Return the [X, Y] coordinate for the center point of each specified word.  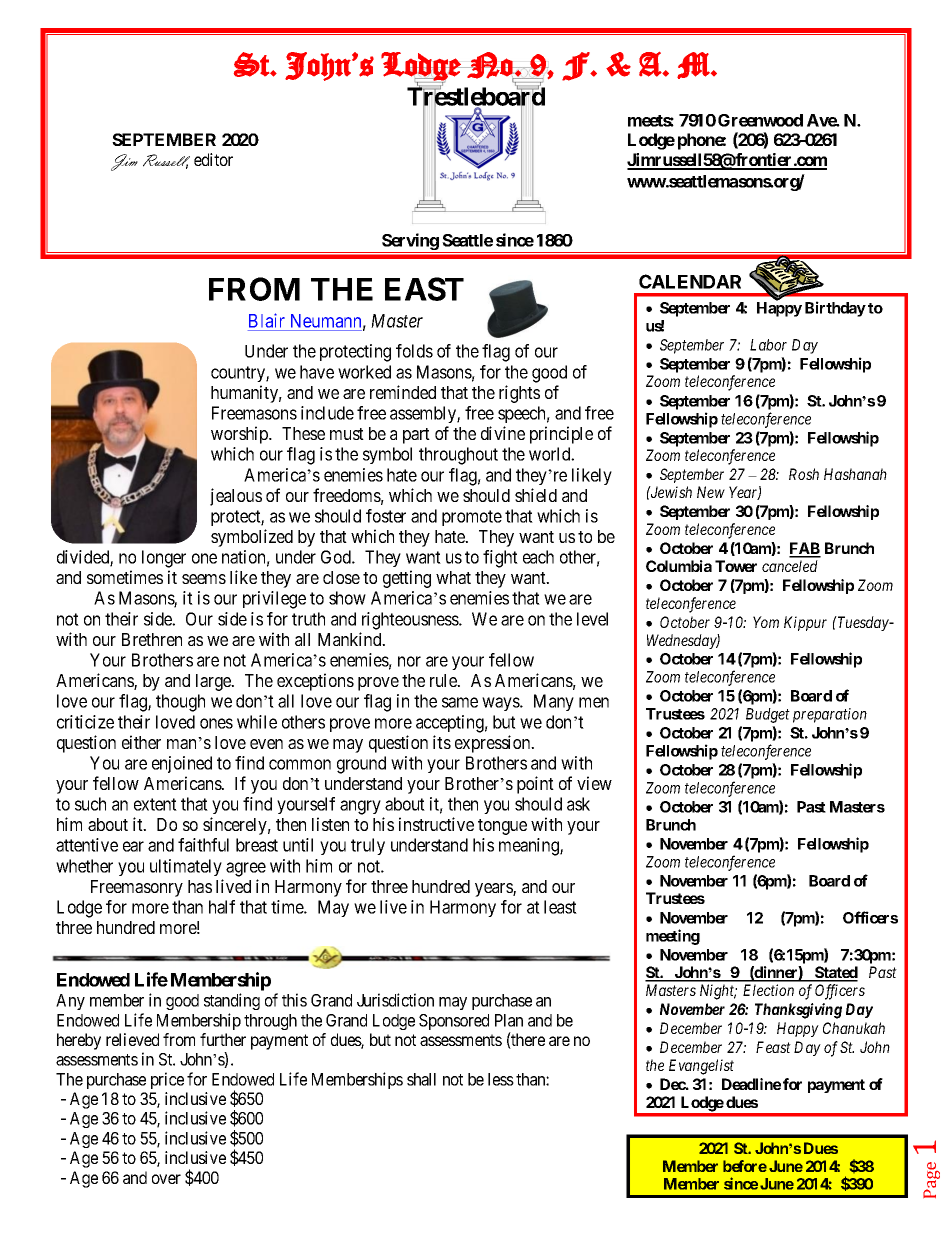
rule [444, 680]
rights [519, 394]
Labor [768, 345]
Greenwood [760, 120]
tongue [502, 827]
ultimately [186, 867]
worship [240, 435]
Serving [410, 243]
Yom [766, 622]
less [501, 1079]
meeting [673, 937]
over [166, 1179]
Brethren [152, 639]
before [745, 1166]
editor [213, 159]
